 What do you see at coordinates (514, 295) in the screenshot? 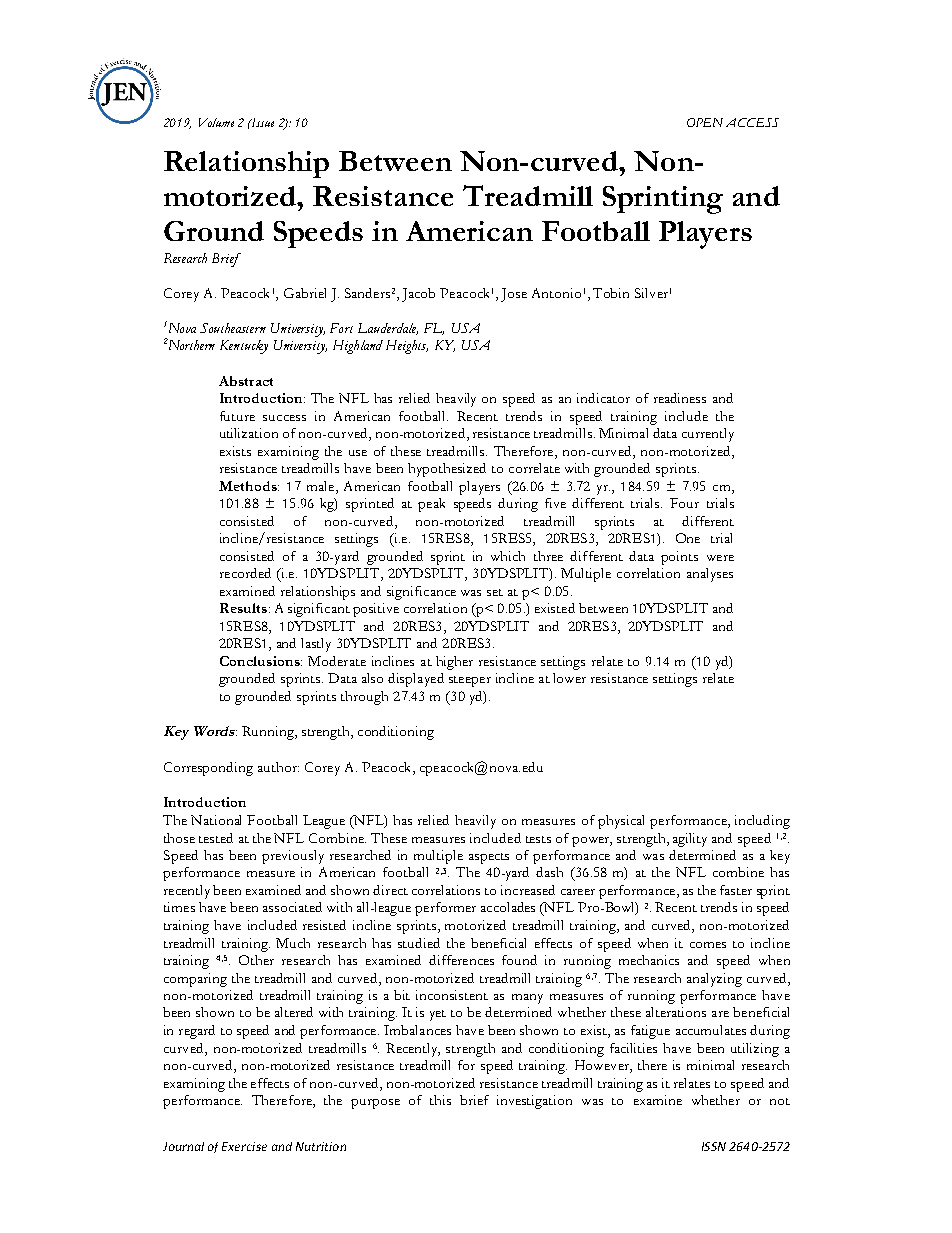
I see `Jose` at bounding box center [514, 295].
